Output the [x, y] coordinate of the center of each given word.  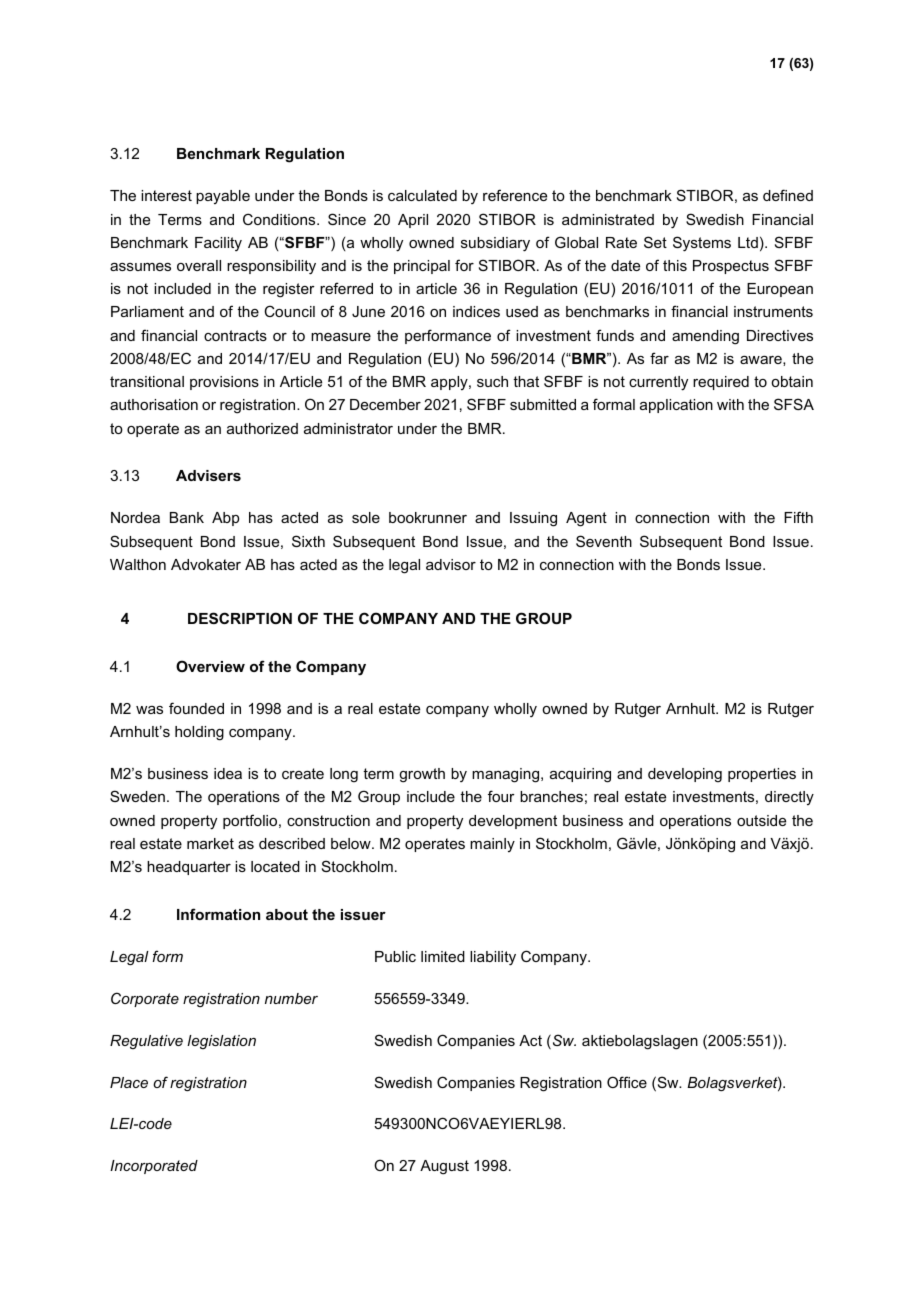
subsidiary [495, 244]
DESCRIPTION [240, 618]
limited [443, 956]
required [721, 383]
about [287, 914]
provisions [224, 383]
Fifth [798, 517]
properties [762, 775]
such [492, 381]
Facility [218, 244]
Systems [702, 244]
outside [761, 820]
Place [129, 1082]
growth [422, 775]
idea [228, 773]
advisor [451, 564]
